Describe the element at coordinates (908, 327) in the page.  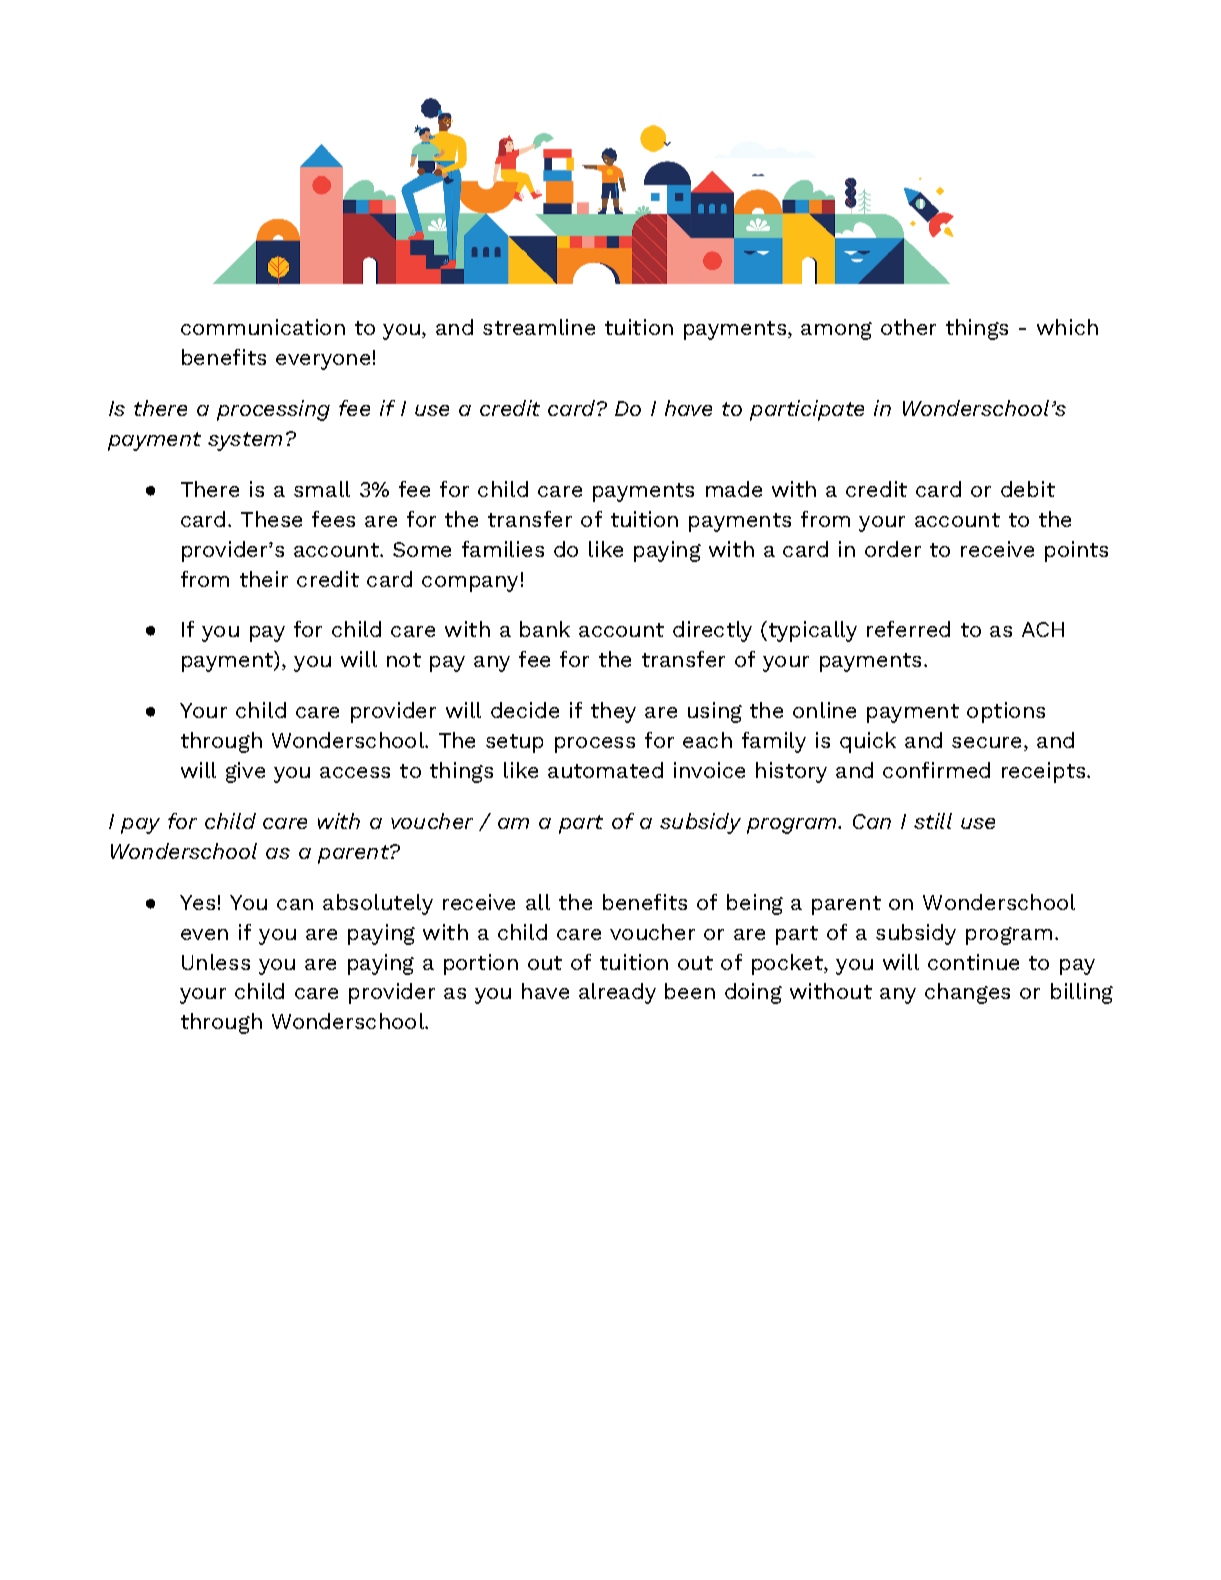
I see `other` at that location.
